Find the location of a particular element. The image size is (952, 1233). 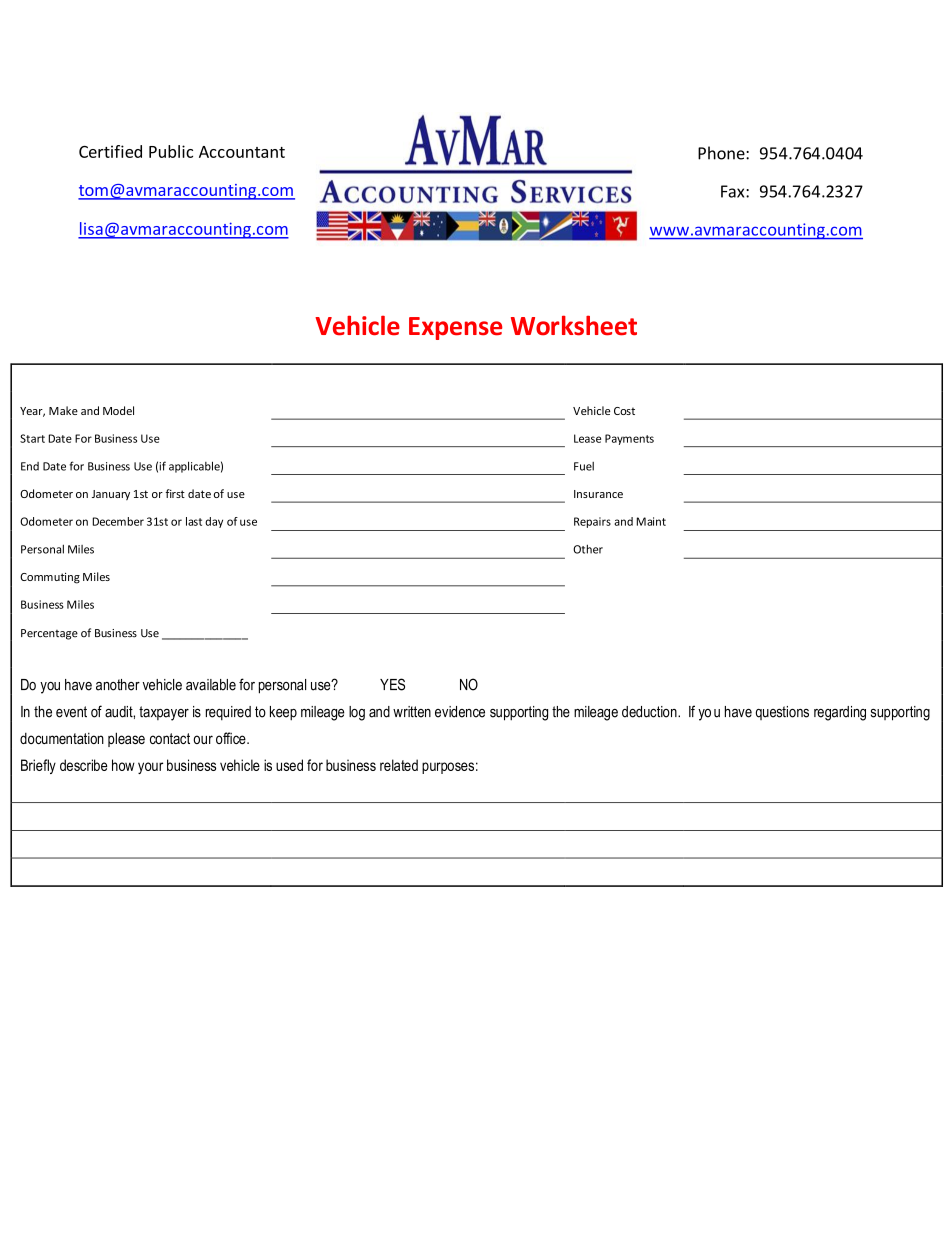

Expense is located at coordinates (455, 328).
